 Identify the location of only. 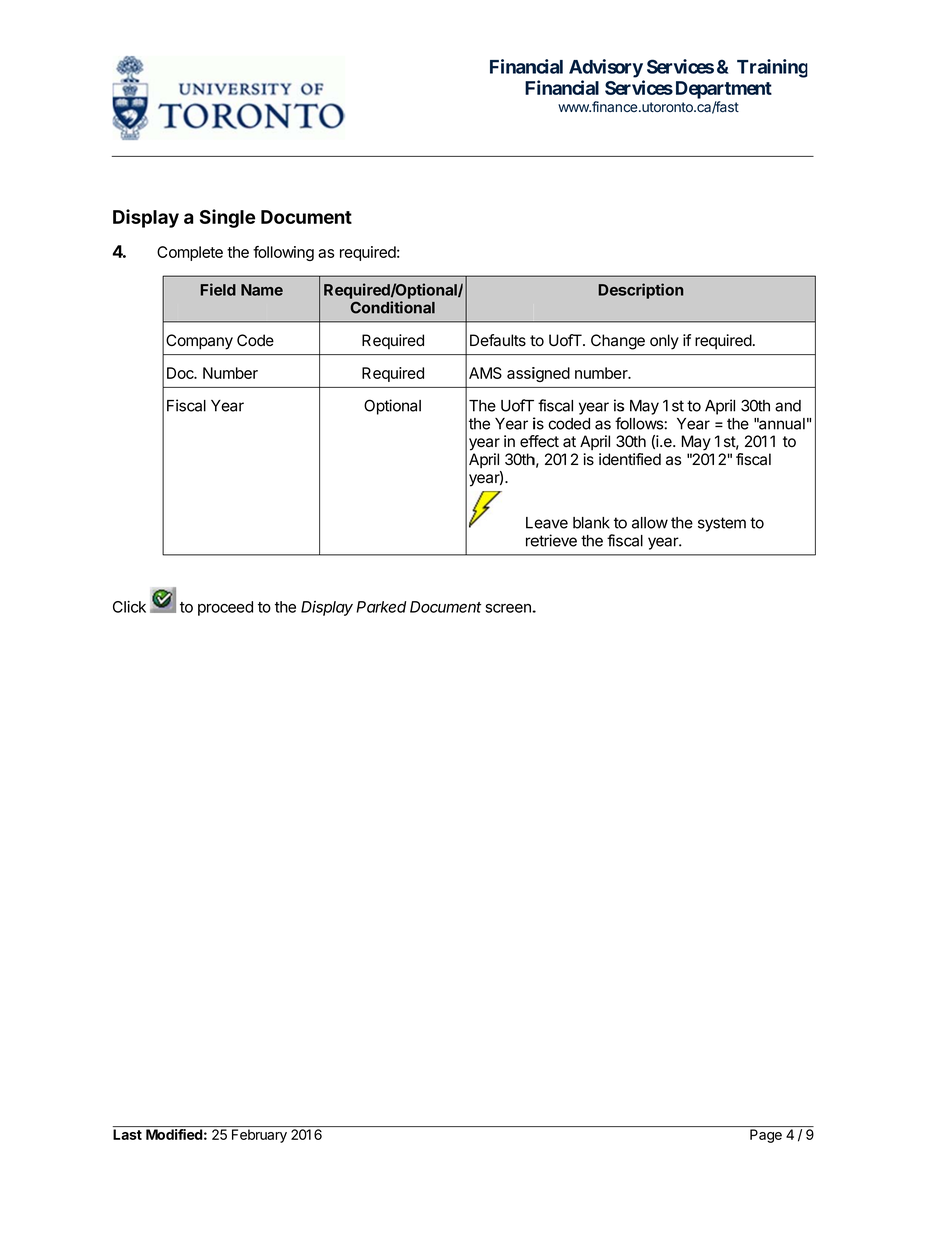
(664, 342).
